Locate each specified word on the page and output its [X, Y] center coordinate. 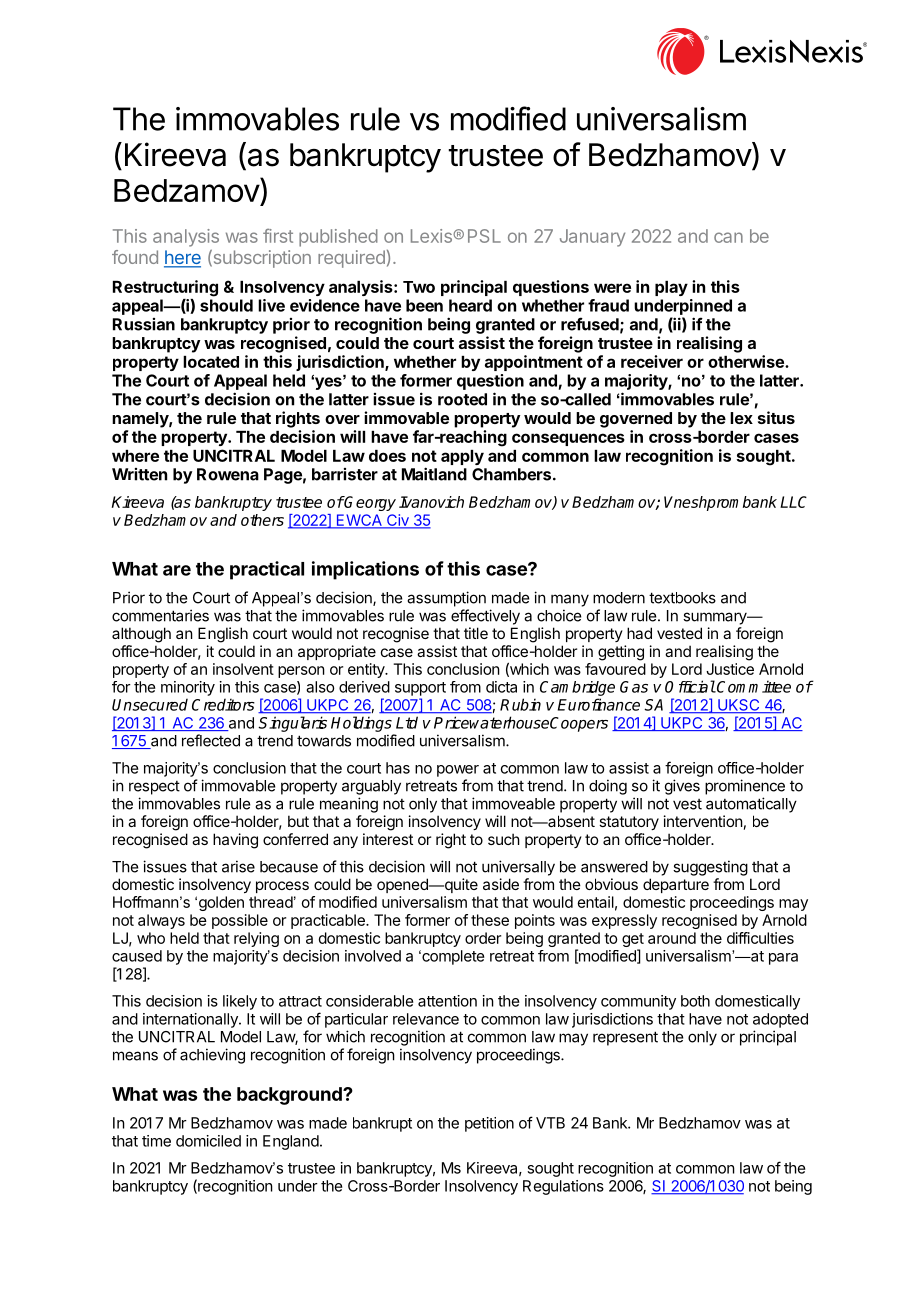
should [226, 305]
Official [690, 686]
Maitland [434, 474]
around [672, 938]
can [728, 237]
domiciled [208, 1141]
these [490, 920]
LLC [793, 502]
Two [419, 287]
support [420, 689]
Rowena [228, 474]
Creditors [223, 704]
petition [489, 1124]
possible [240, 921]
